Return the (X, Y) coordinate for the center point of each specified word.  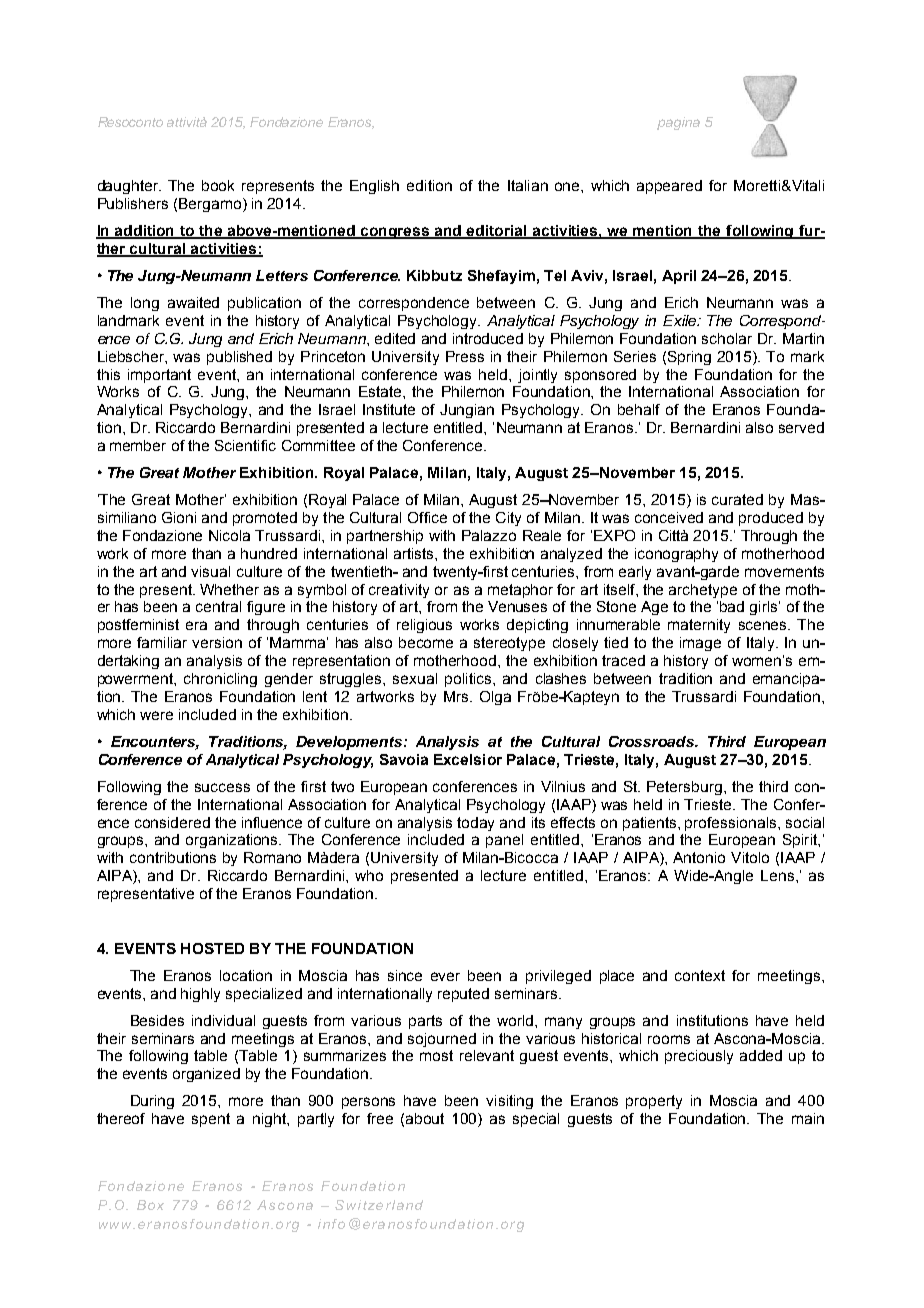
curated (737, 499)
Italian (528, 185)
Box (150, 1205)
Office (427, 517)
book (218, 185)
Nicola (229, 535)
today (475, 824)
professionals (732, 824)
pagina (678, 123)
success (222, 787)
